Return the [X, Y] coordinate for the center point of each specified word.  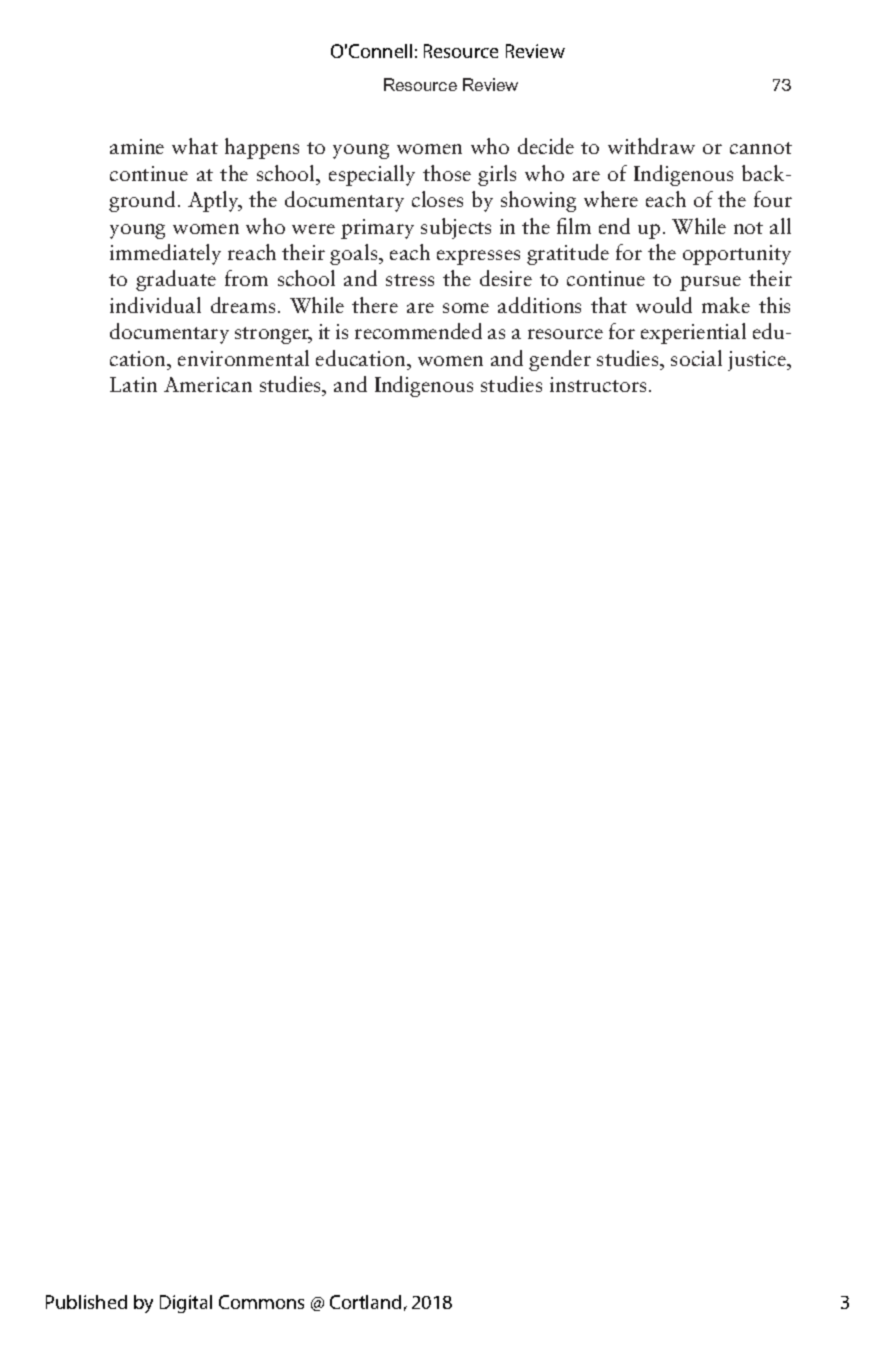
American [208, 384]
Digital [186, 1304]
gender [560, 360]
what [195, 146]
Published [86, 1302]
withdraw [651, 146]
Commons [261, 1302]
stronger [273, 335]
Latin [133, 384]
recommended [418, 331]
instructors [598, 384]
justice [758, 361]
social [696, 358]
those [447, 173]
